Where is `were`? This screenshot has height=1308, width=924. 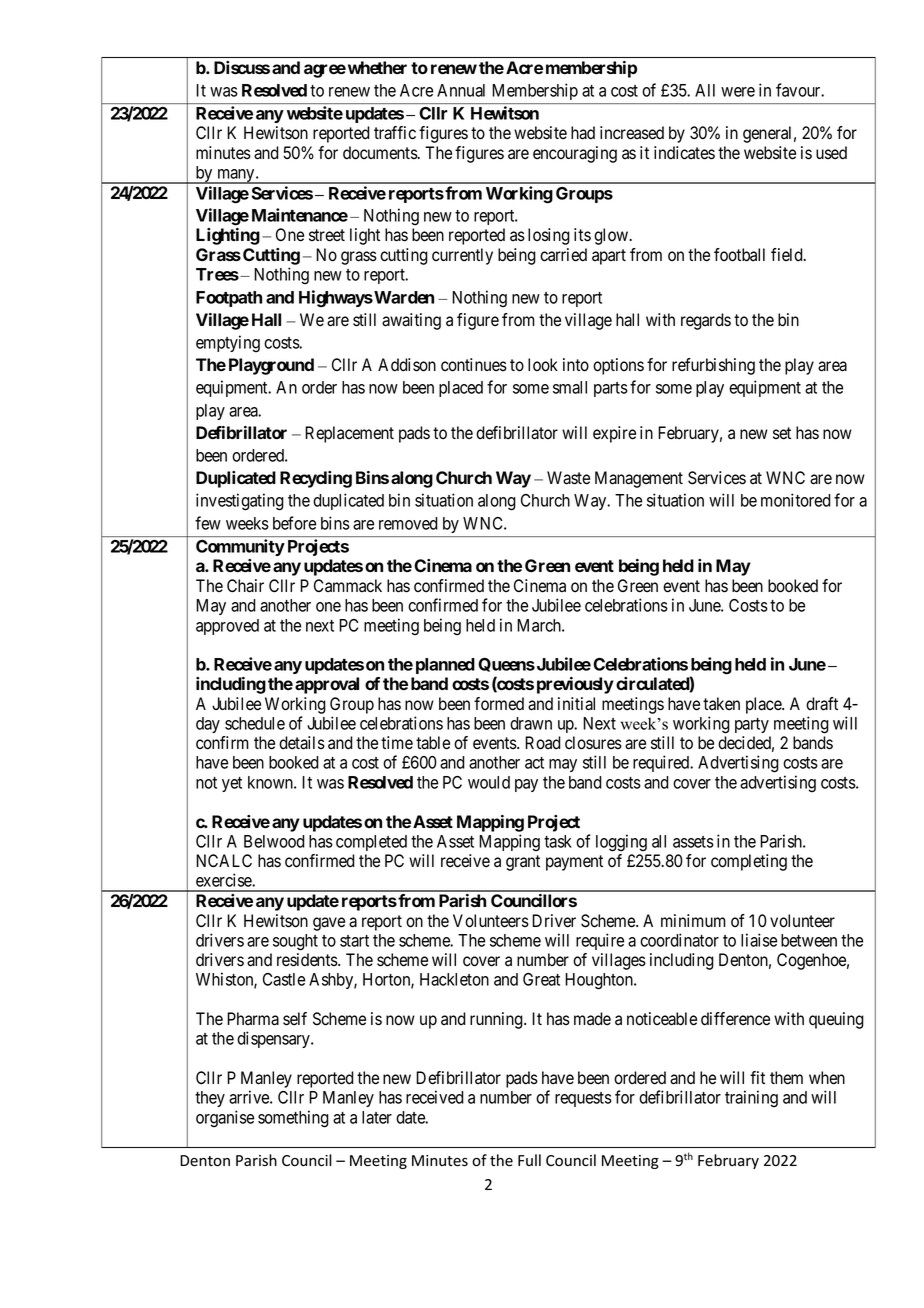
were is located at coordinates (738, 92).
